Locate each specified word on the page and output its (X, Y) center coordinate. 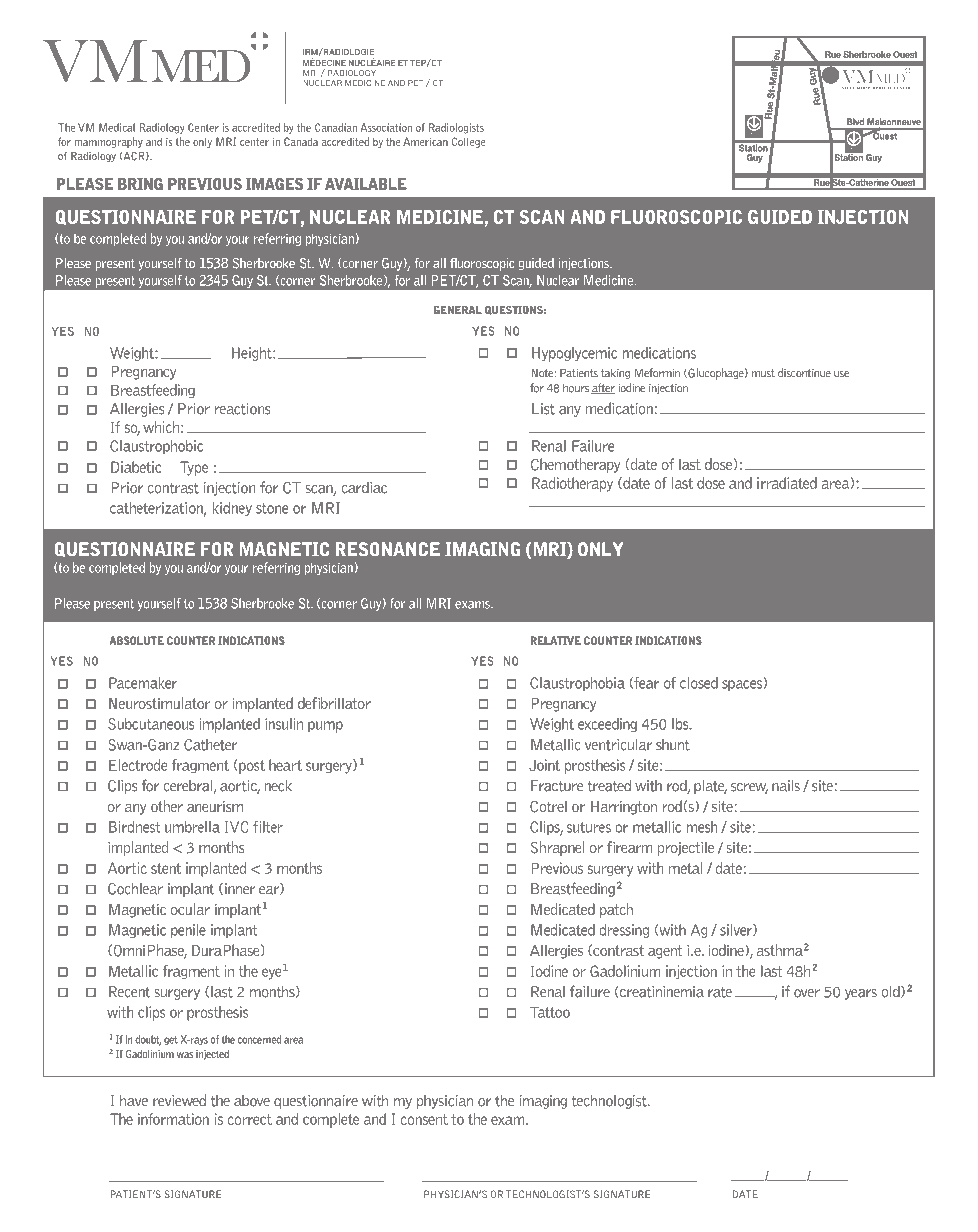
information (173, 1119)
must (763, 373)
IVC (236, 827)
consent (424, 1119)
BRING (140, 184)
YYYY (829, 1176)
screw (749, 788)
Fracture (557, 786)
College (469, 142)
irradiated (787, 483)
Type (194, 468)
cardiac (364, 487)
